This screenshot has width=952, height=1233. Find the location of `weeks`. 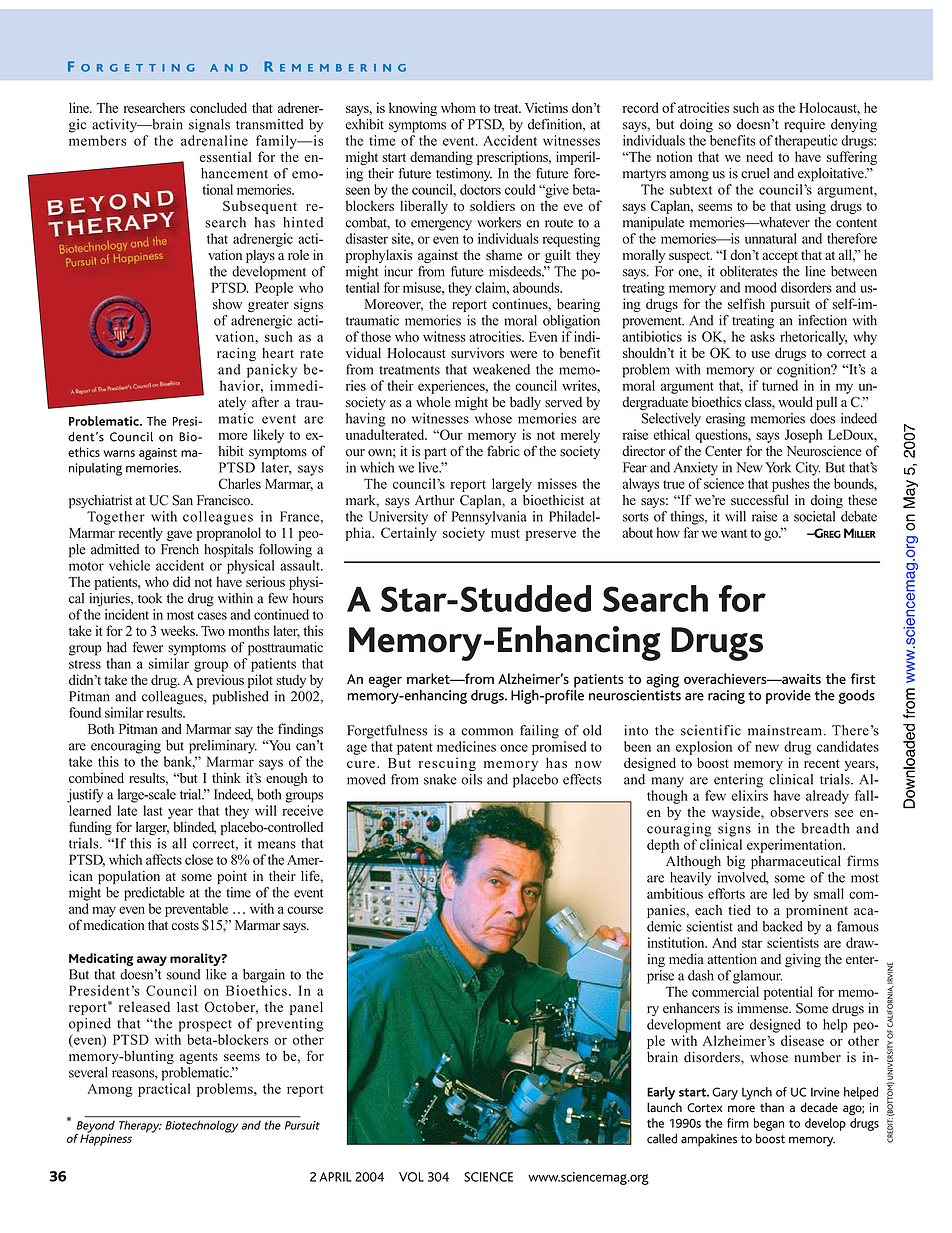

weeks is located at coordinates (179, 630).
